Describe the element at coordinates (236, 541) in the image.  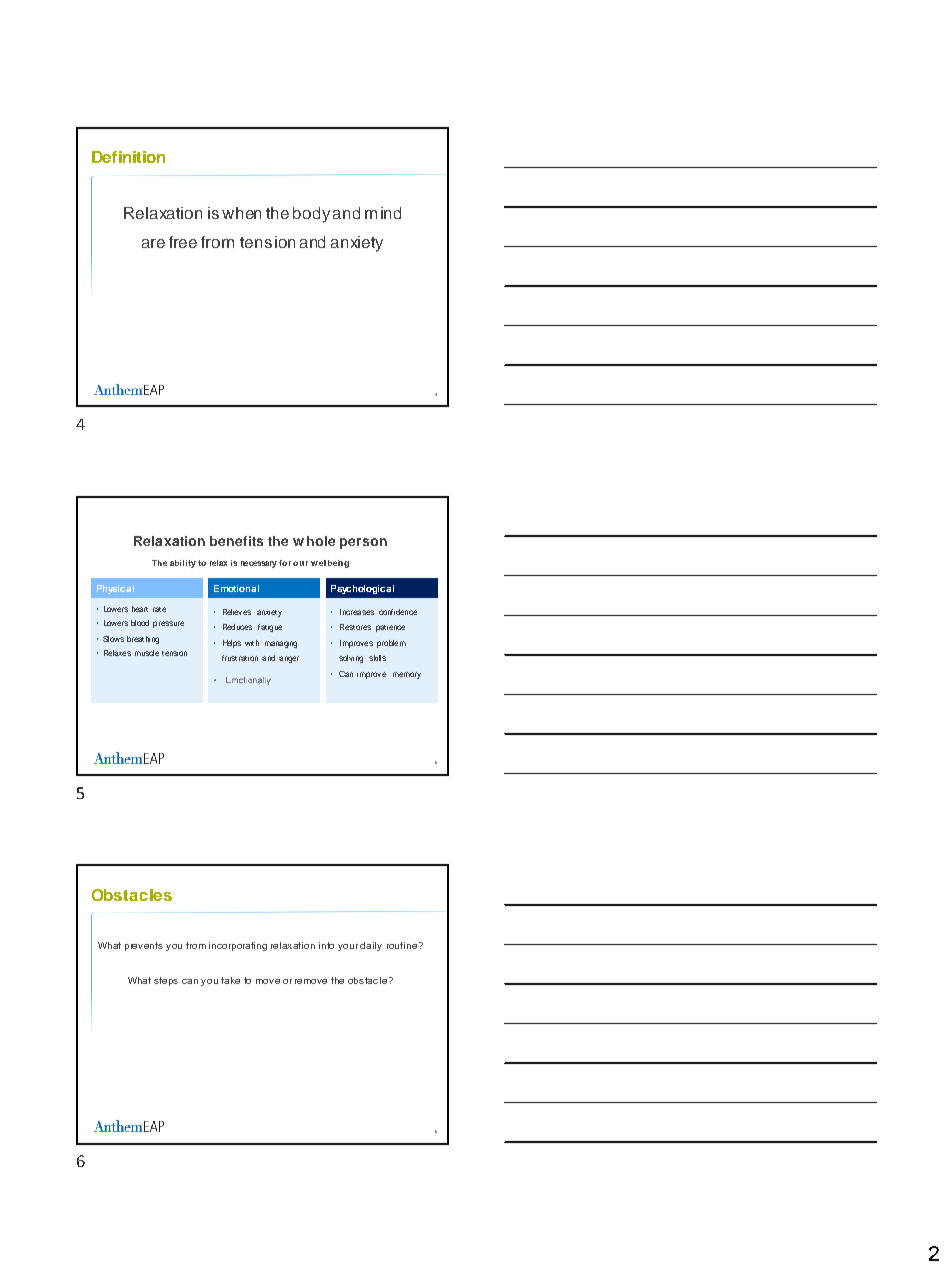
I see `benefits` at that location.
